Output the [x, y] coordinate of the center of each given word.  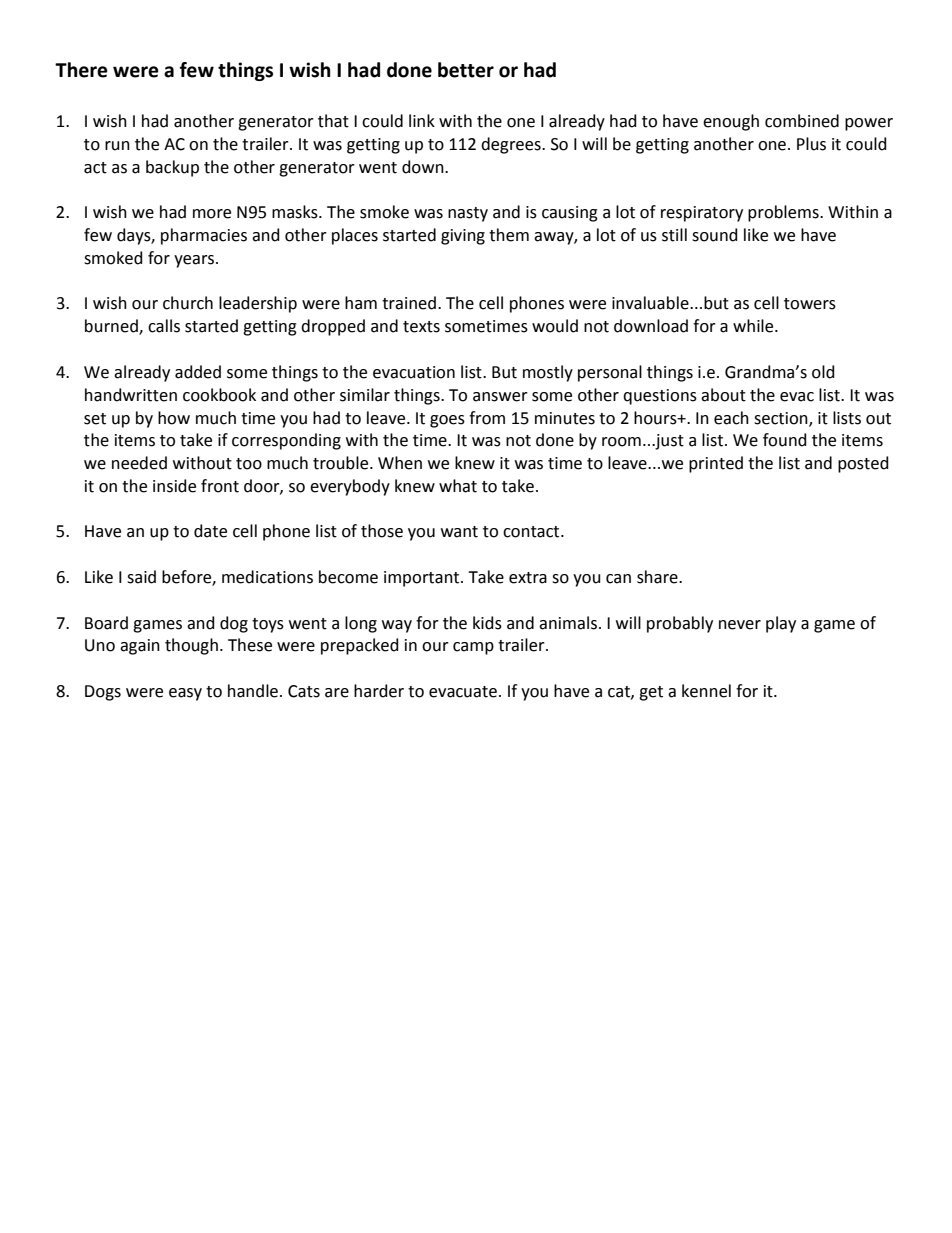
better [466, 70]
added [198, 372]
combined [802, 121]
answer [500, 397]
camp [473, 648]
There [81, 70]
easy [185, 694]
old [823, 372]
